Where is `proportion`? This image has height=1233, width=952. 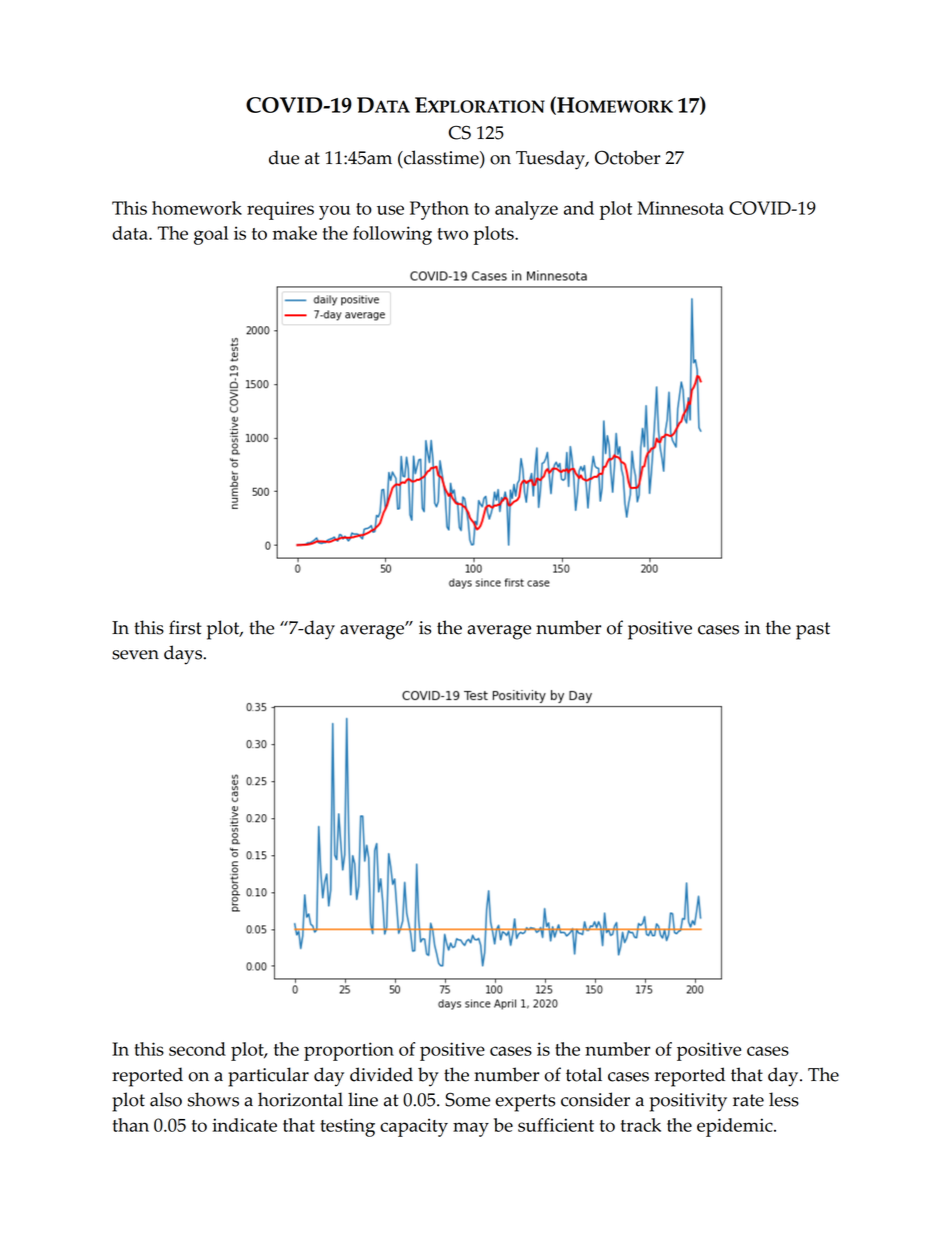
proportion is located at coordinates (349, 1051).
